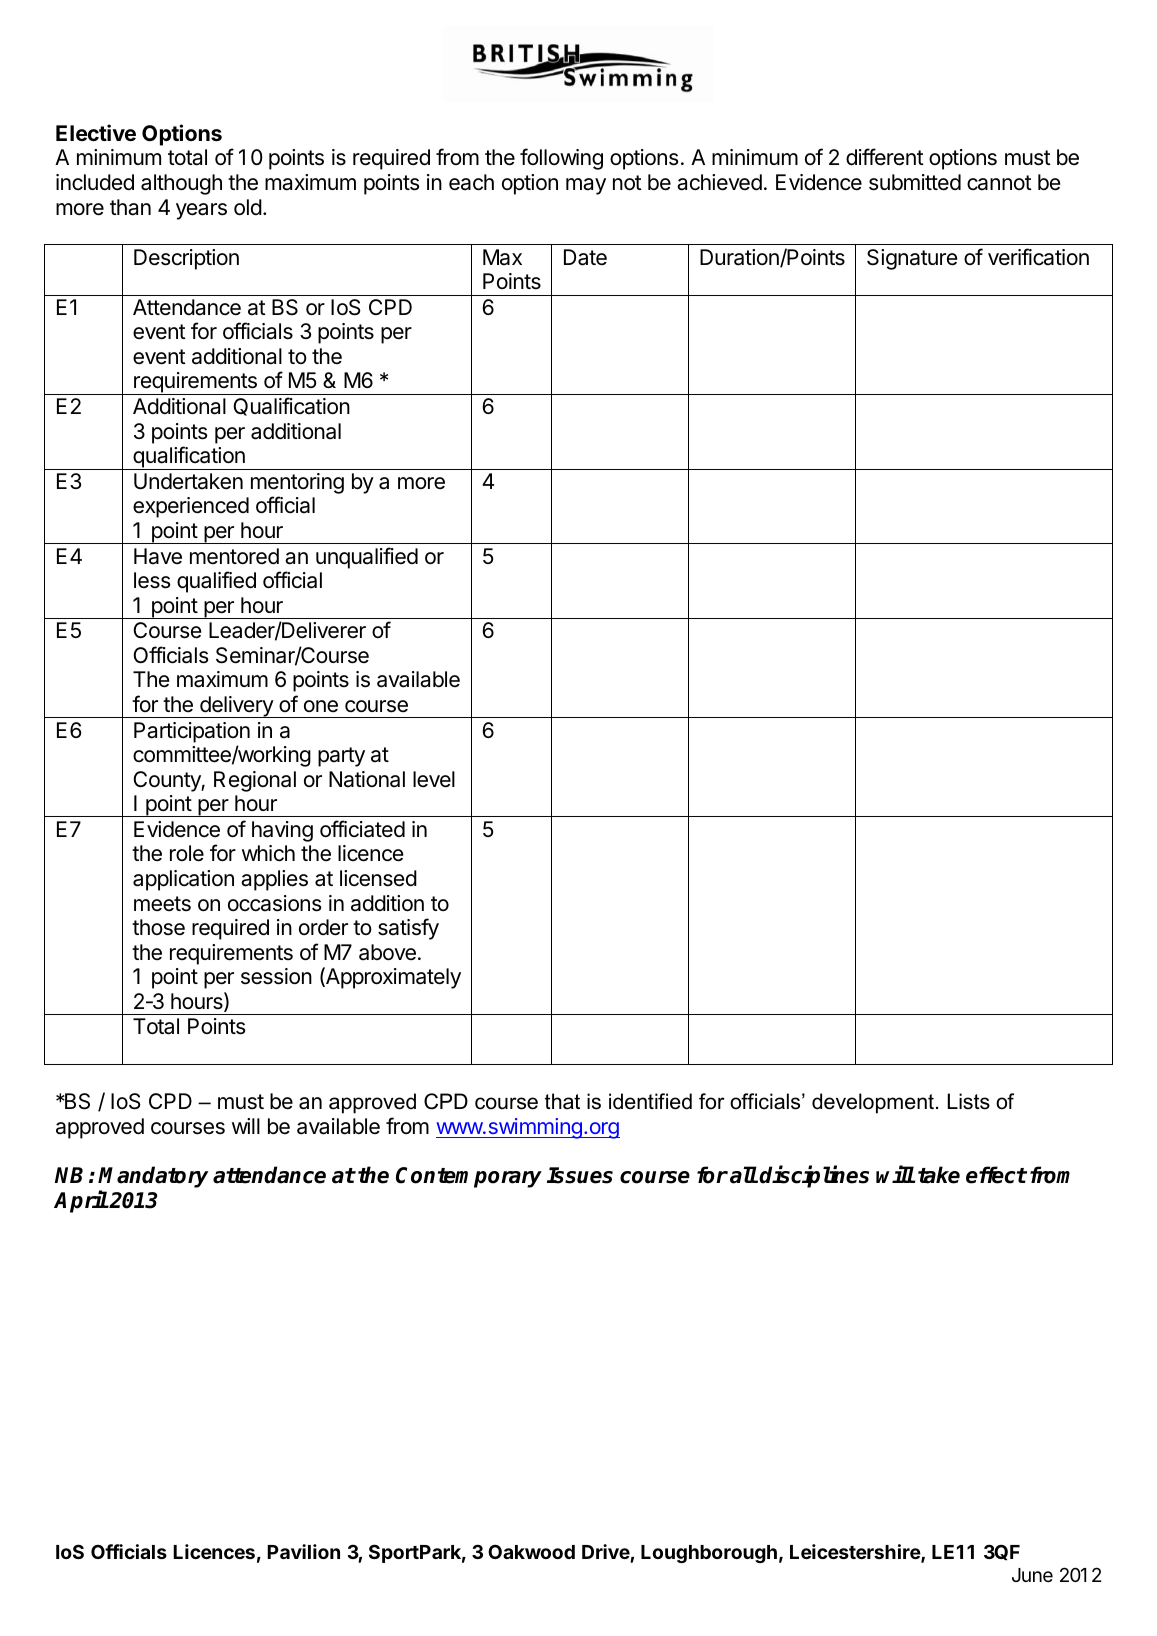 The height and width of the image is (1636, 1157). I want to click on following, so click(561, 159).
